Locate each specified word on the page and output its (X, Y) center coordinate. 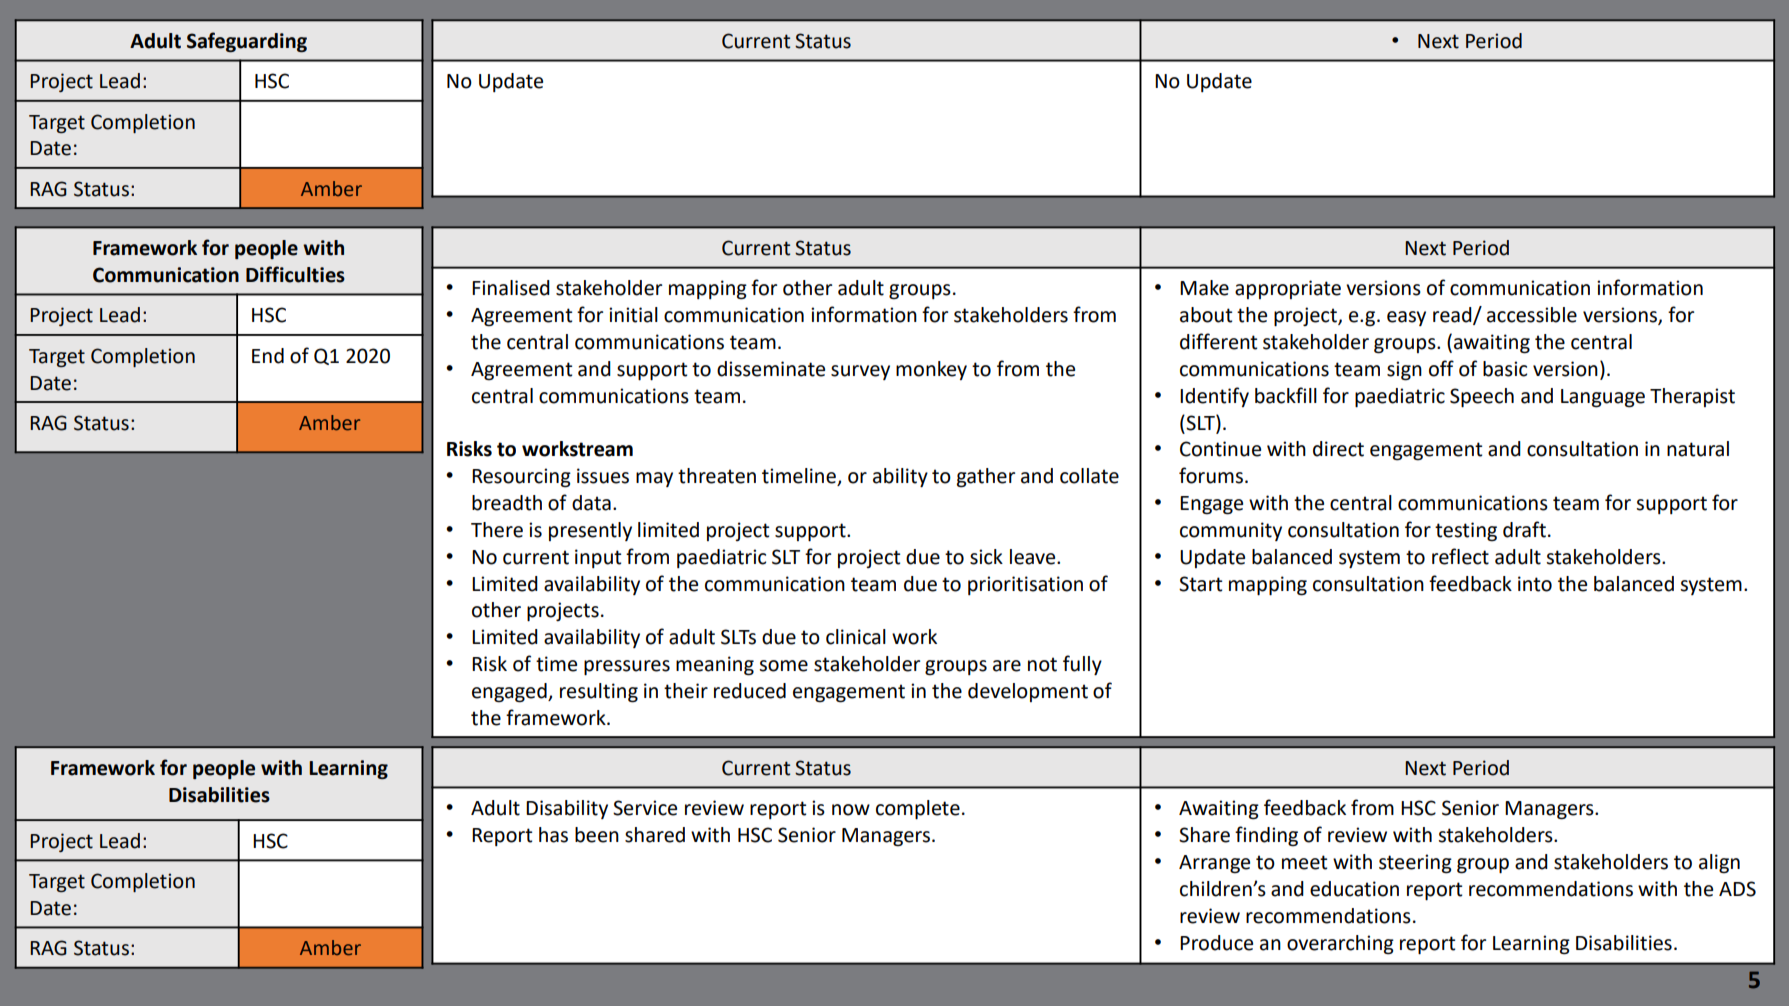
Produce (1216, 943)
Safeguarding (247, 42)
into (1535, 584)
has (553, 835)
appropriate (1288, 289)
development (1028, 692)
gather (986, 478)
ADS (1737, 889)
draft (1524, 529)
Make (1204, 288)
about (1206, 315)
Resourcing (521, 478)
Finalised (511, 288)
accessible (1532, 315)
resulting (599, 693)
